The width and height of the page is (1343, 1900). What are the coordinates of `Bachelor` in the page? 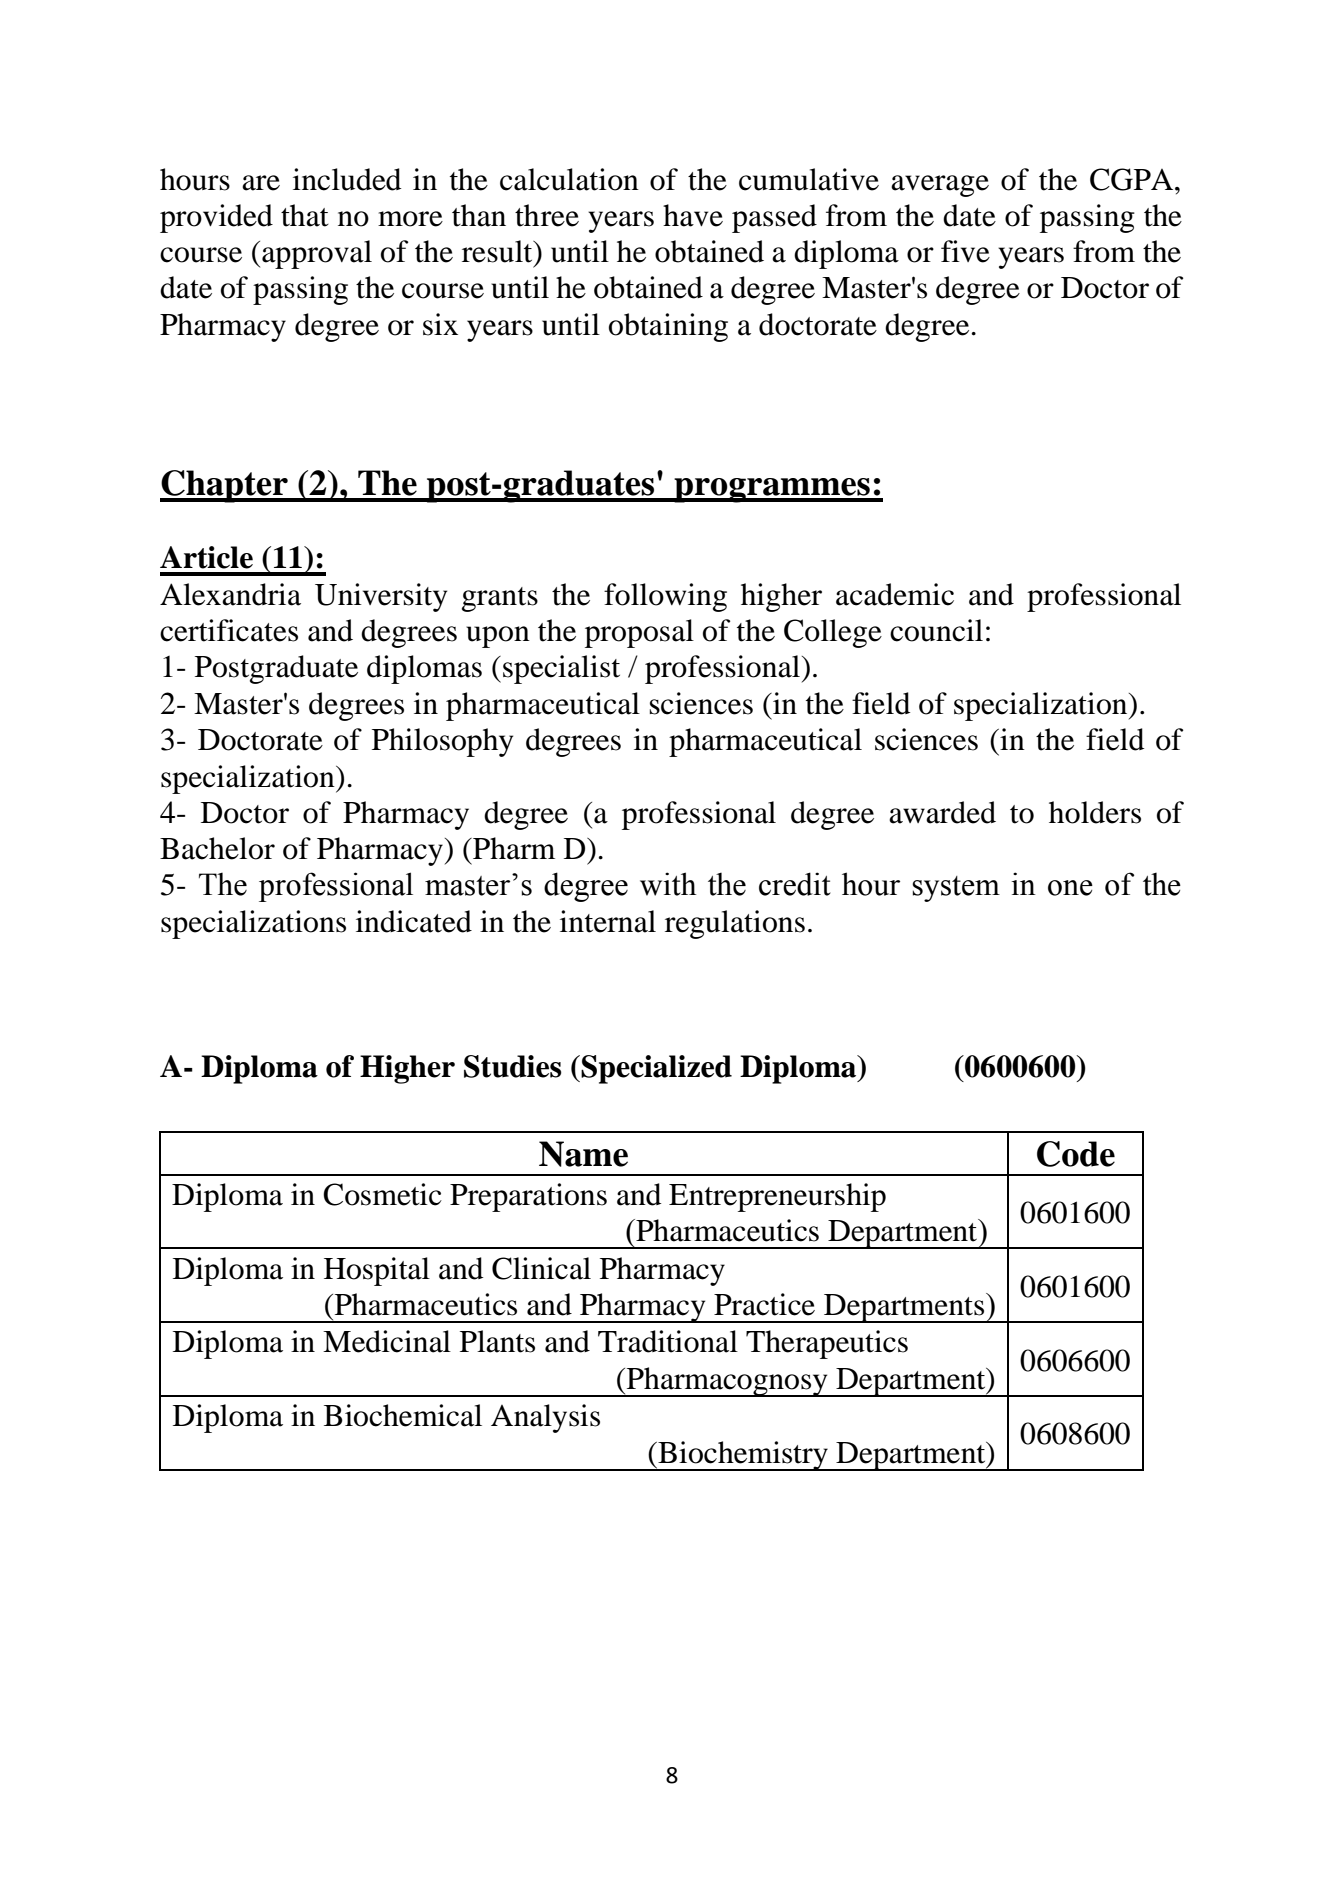 It's located at (217, 848).
